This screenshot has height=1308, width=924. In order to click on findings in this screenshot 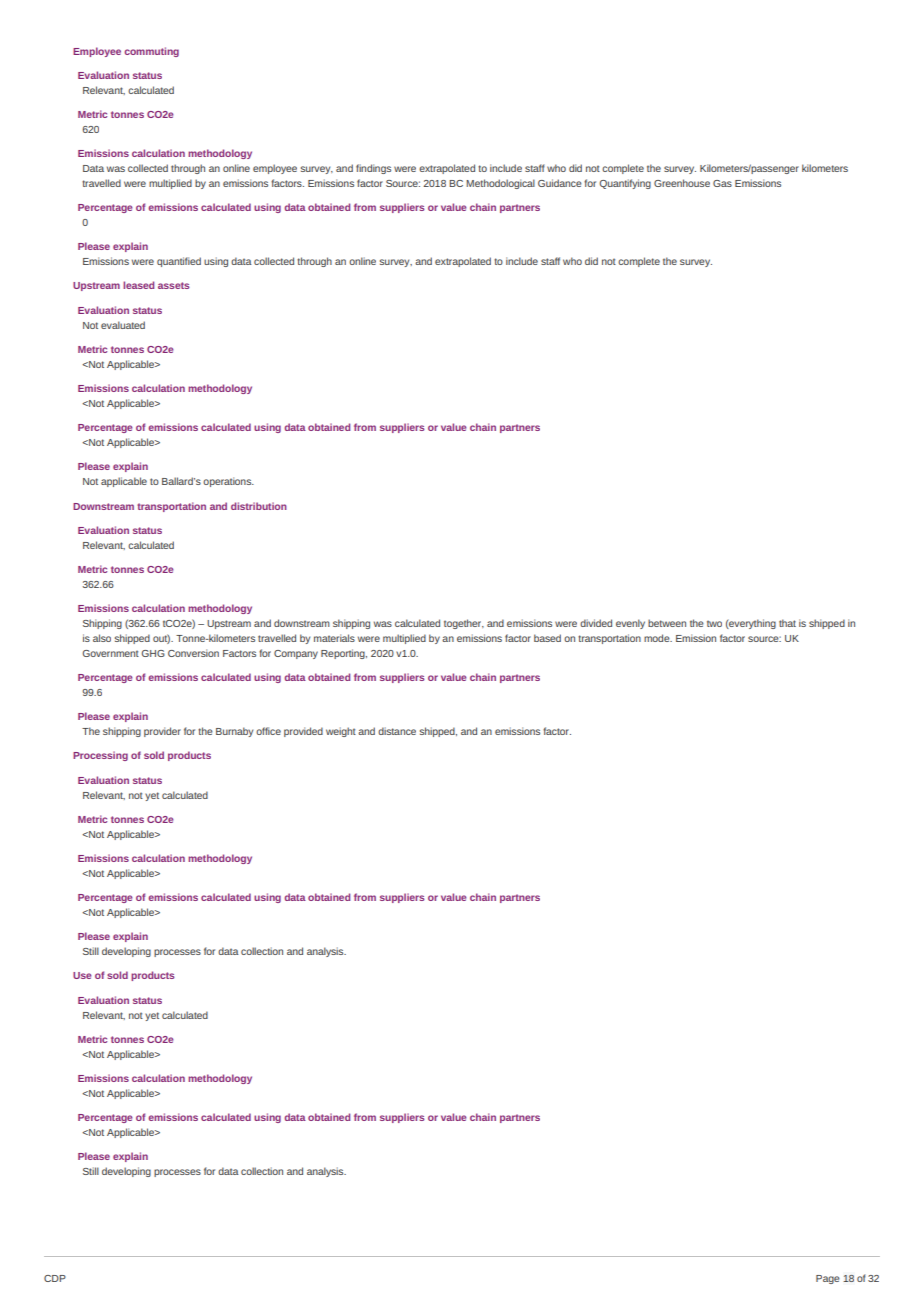, I will do `click(373, 169)`.
